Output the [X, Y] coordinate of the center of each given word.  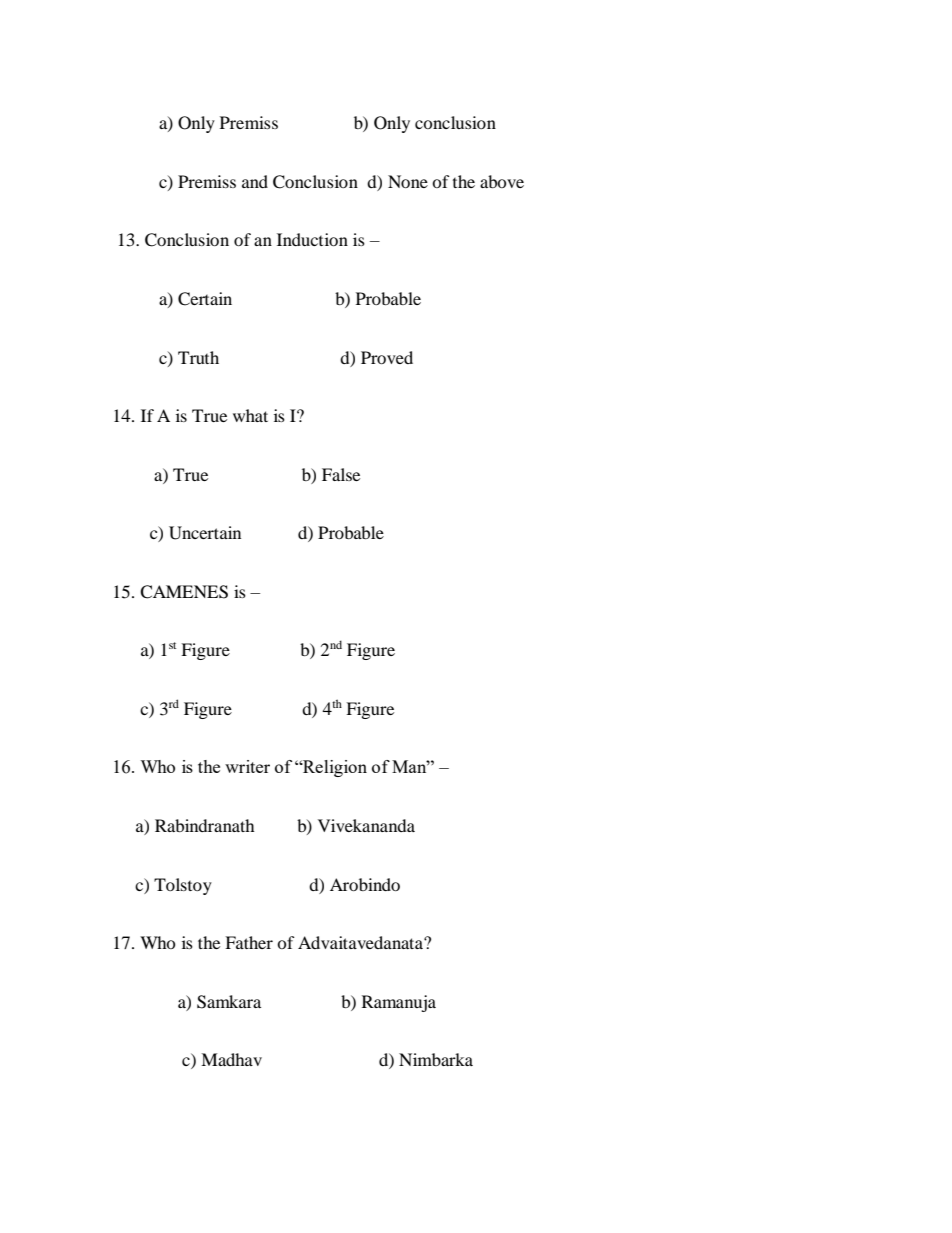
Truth [198, 357]
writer [247, 766]
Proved [387, 357]
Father [249, 942]
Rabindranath [205, 825]
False [341, 474]
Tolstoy [183, 886]
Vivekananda [366, 825]
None [408, 181]
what [250, 415]
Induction [312, 239]
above [502, 181]
